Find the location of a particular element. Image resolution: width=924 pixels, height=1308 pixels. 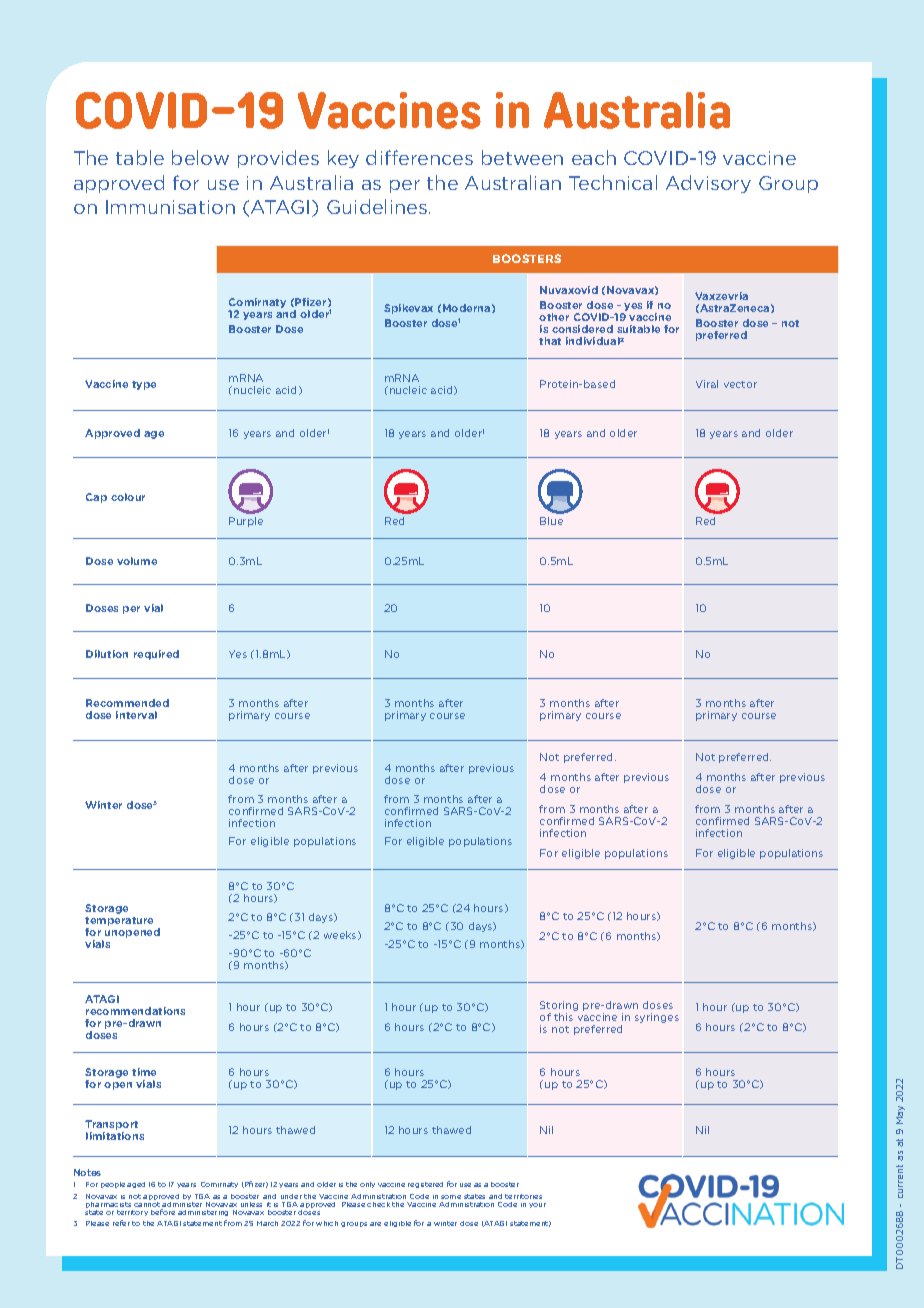

Immunisation is located at coordinates (170, 207).
